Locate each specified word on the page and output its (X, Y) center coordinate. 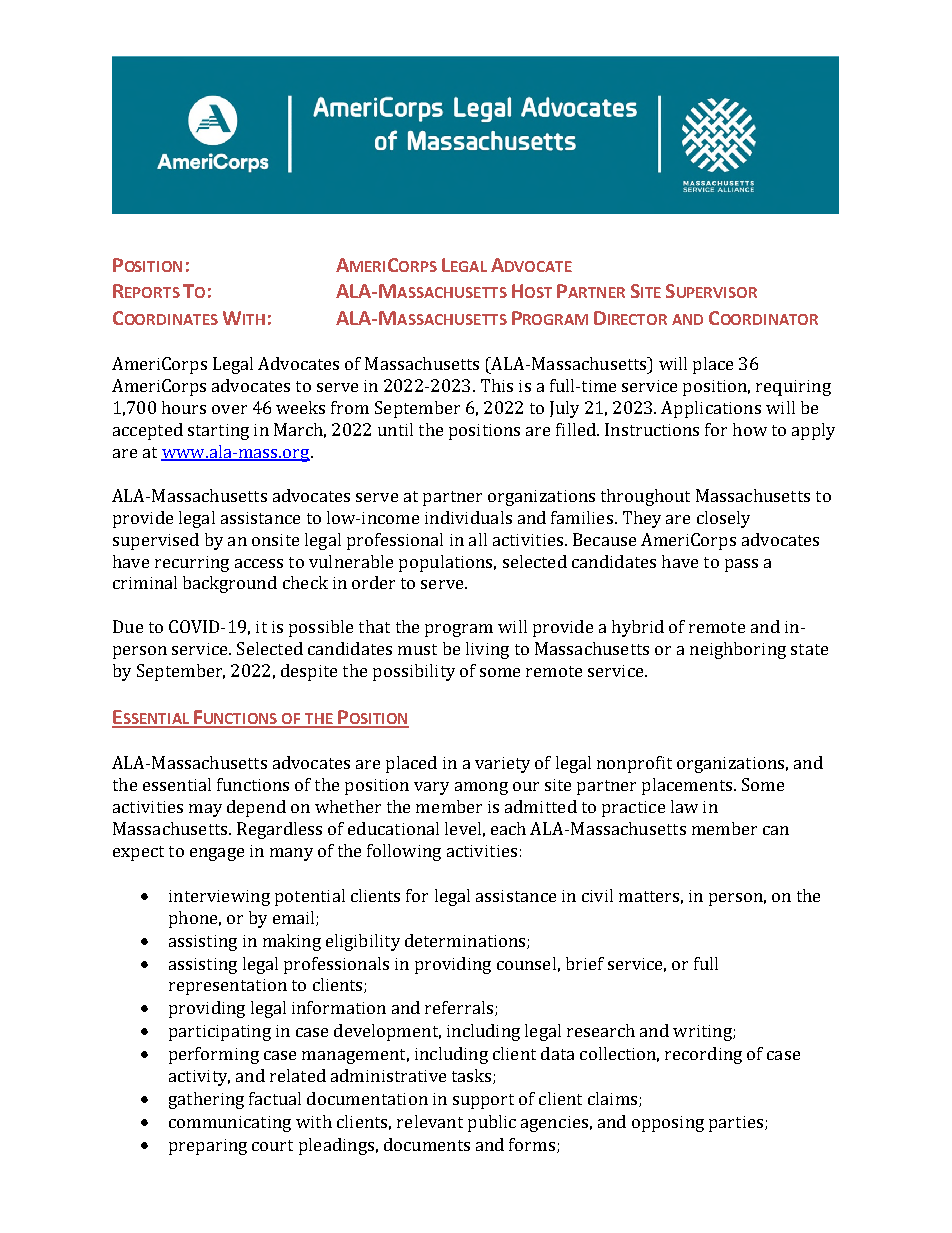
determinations (466, 941)
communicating (230, 1124)
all (478, 539)
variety (502, 765)
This (497, 385)
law (684, 806)
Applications (711, 409)
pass (741, 565)
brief (585, 963)
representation (228, 987)
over (229, 409)
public (492, 1123)
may (205, 810)
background (230, 584)
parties (737, 1124)
